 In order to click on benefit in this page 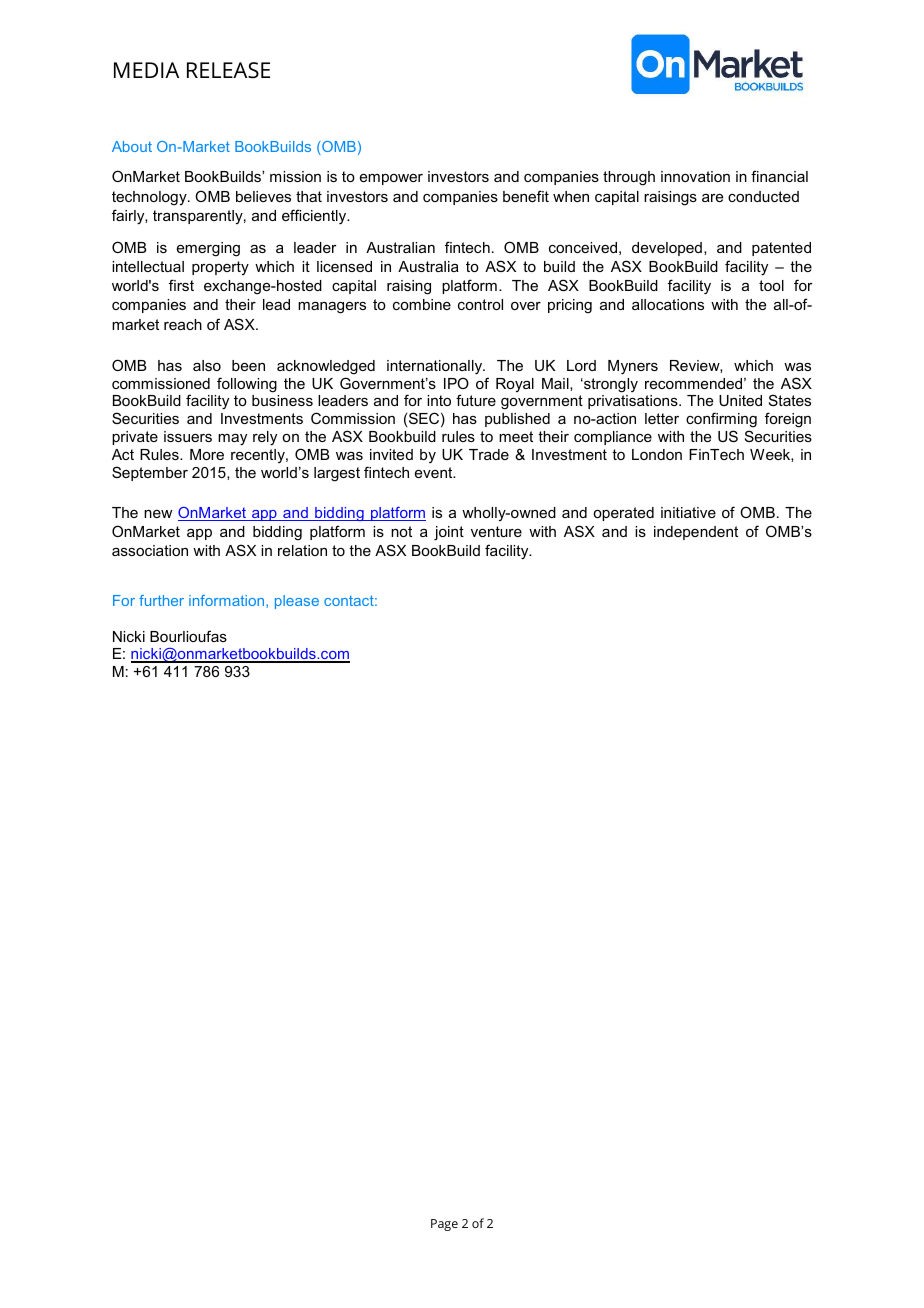, I will do `click(526, 196)`.
